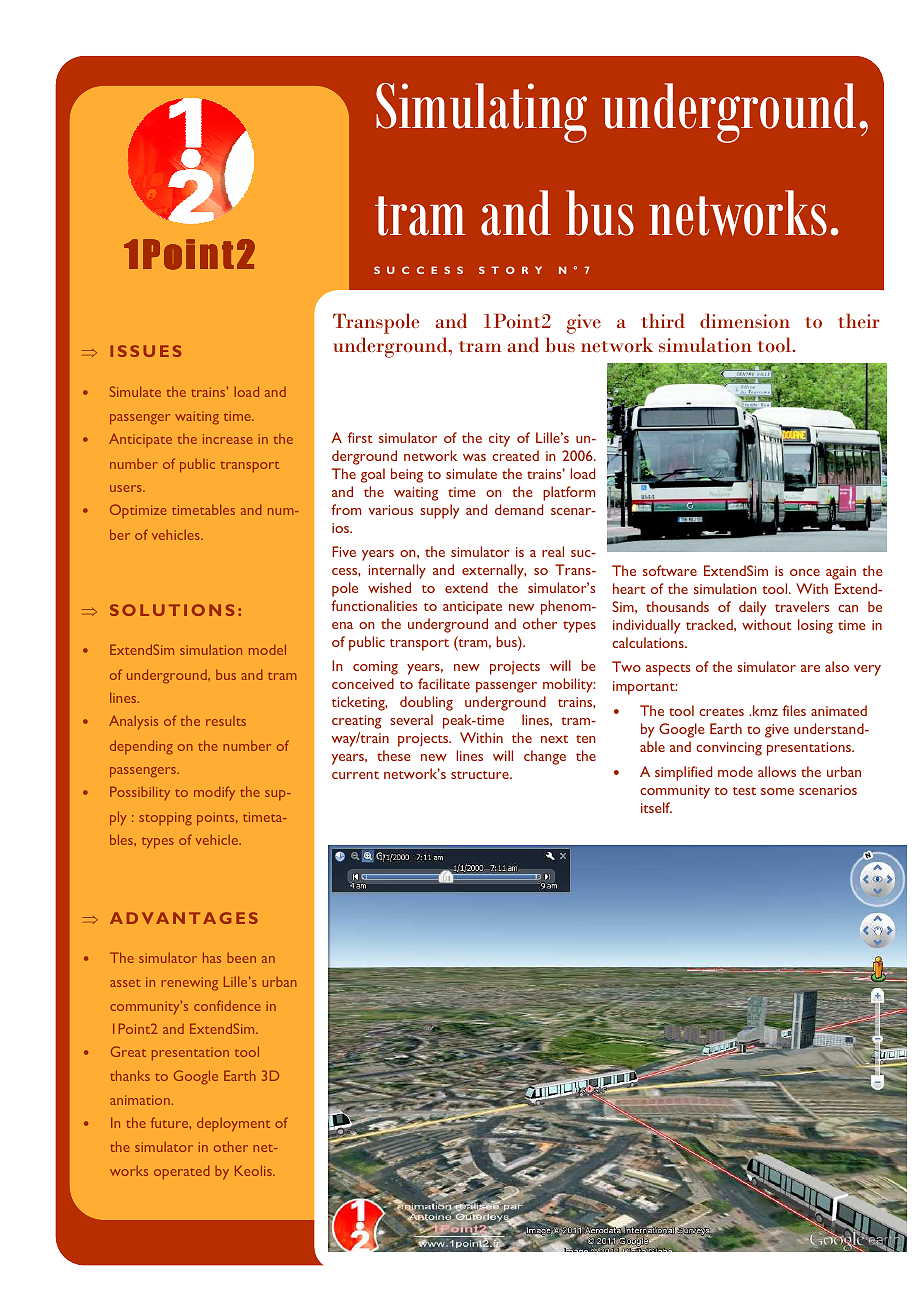 The height and width of the page is (1308, 924). I want to click on their, so click(859, 320).
